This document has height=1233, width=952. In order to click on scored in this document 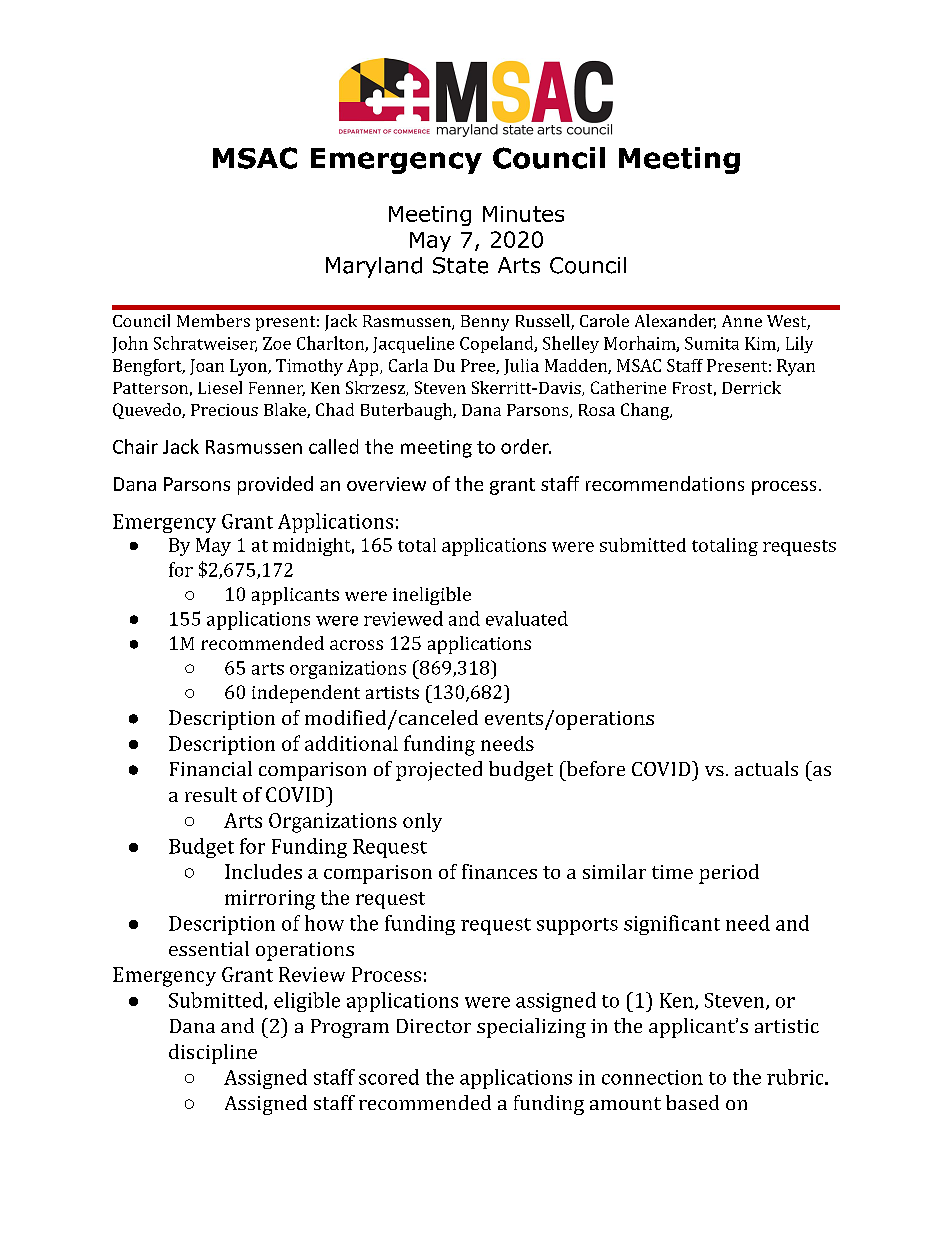, I will do `click(389, 1077)`.
